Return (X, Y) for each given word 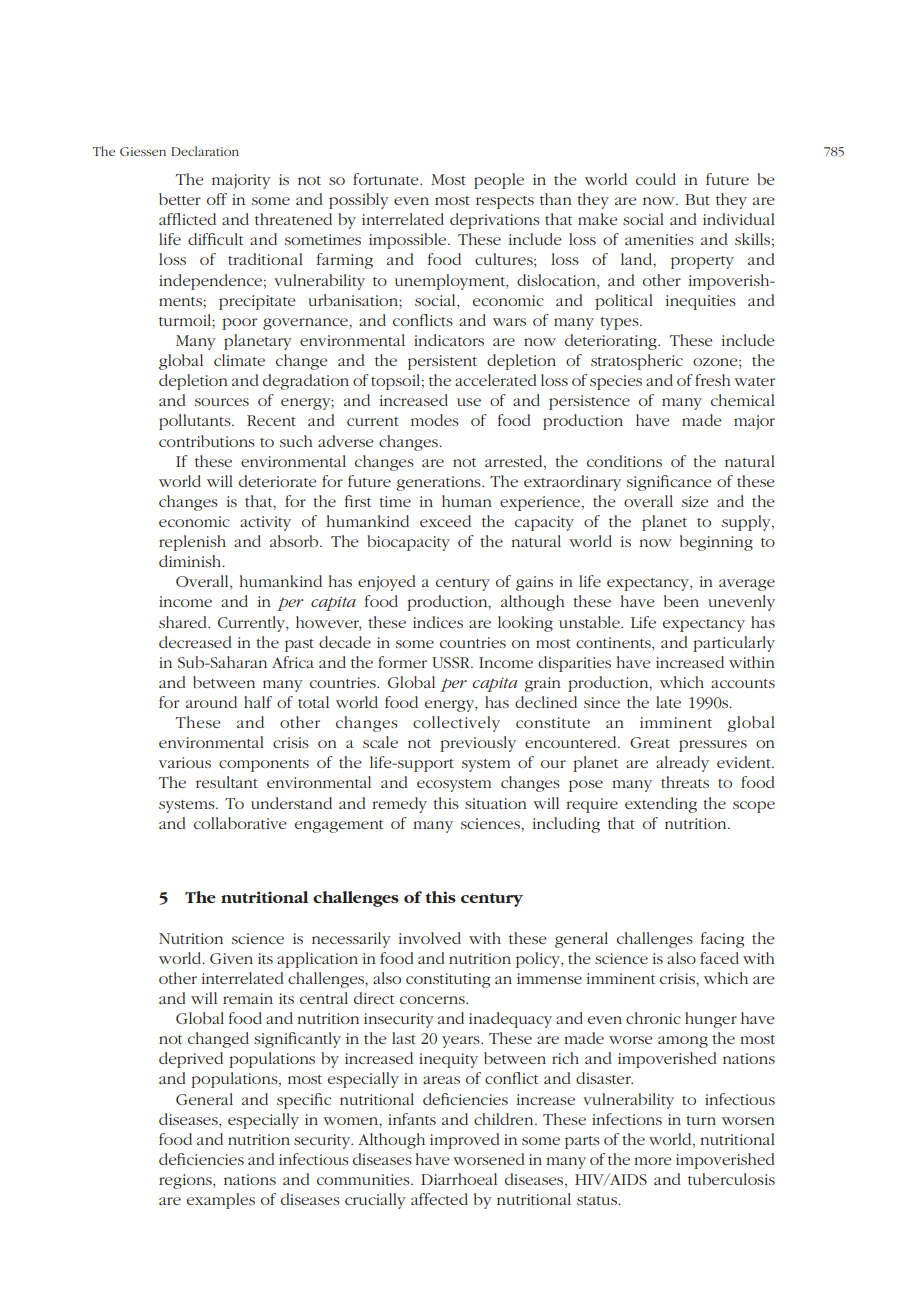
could (656, 179)
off (217, 199)
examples (221, 1201)
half (258, 702)
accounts (743, 683)
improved (465, 1141)
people (499, 181)
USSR (452, 662)
